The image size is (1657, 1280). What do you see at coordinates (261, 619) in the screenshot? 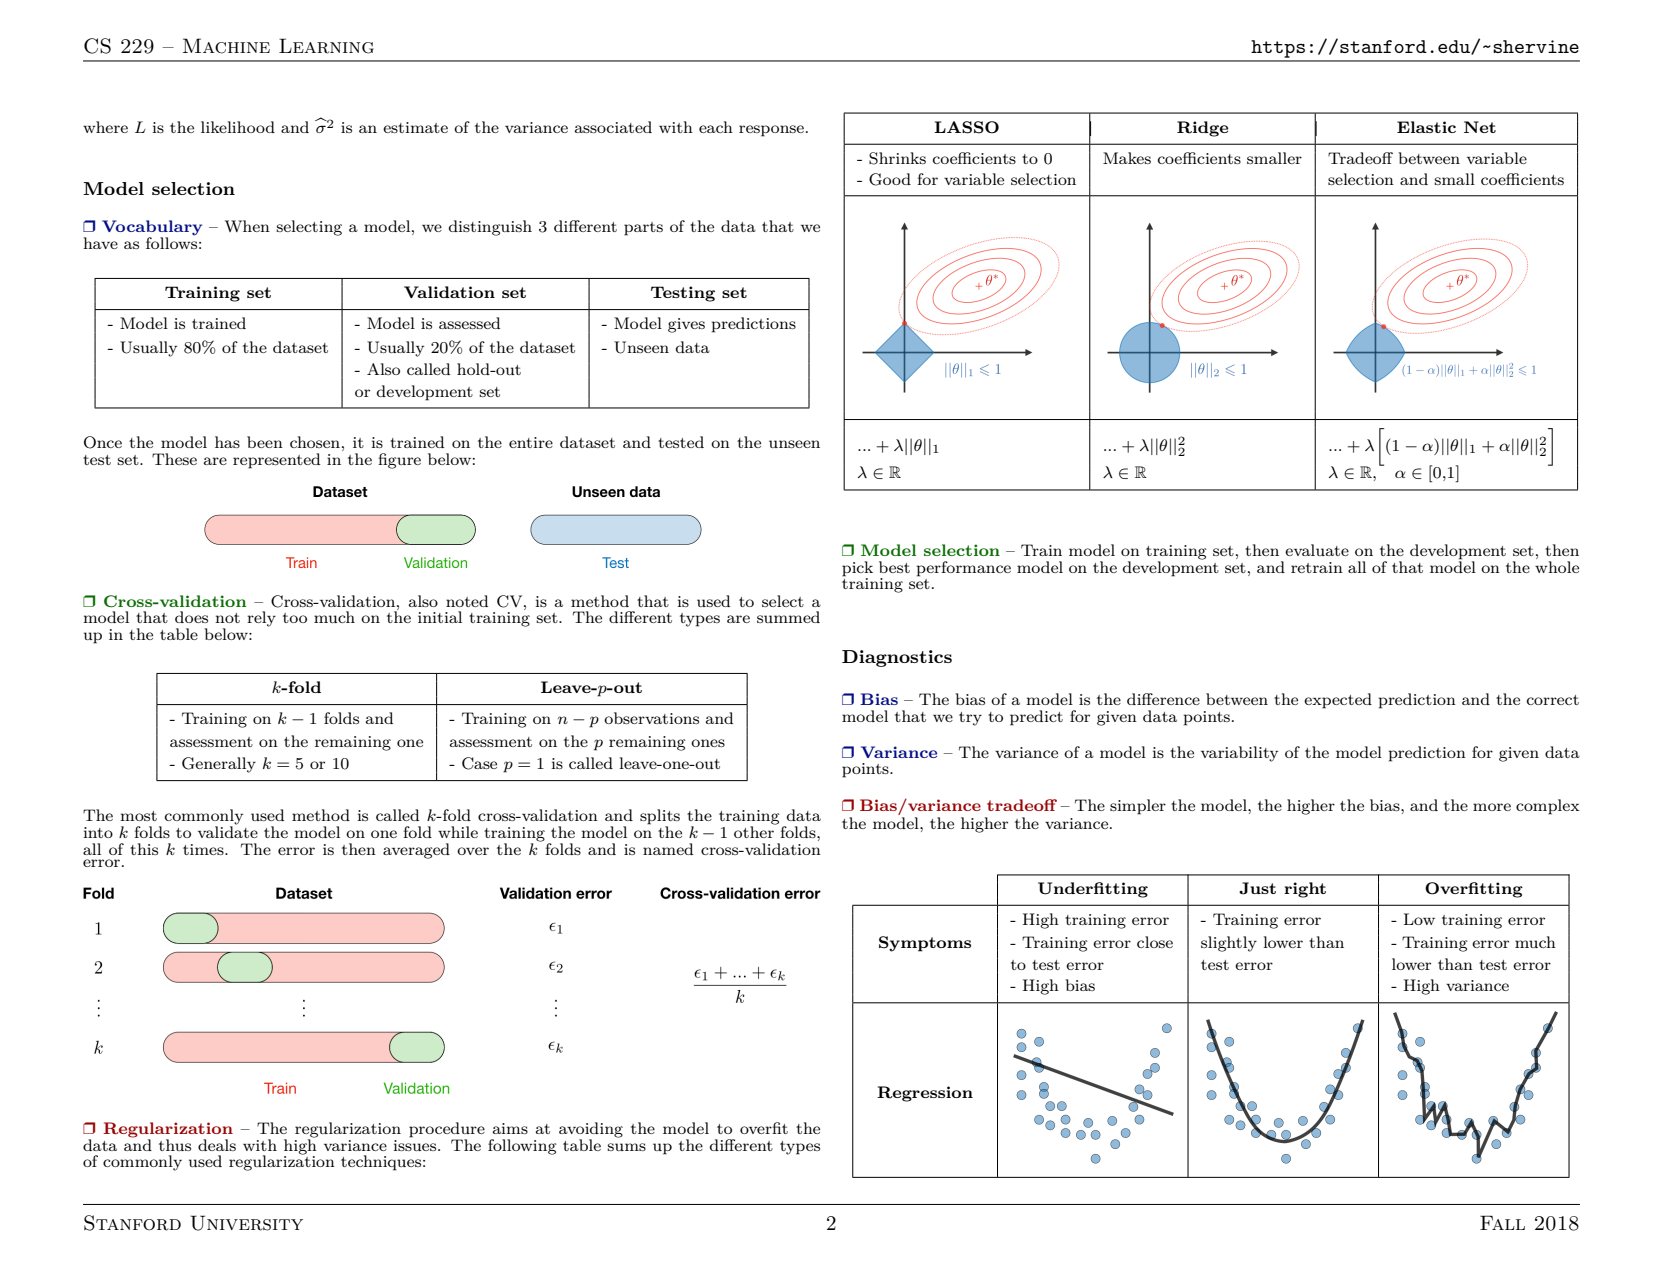
I see `rely` at bounding box center [261, 619].
